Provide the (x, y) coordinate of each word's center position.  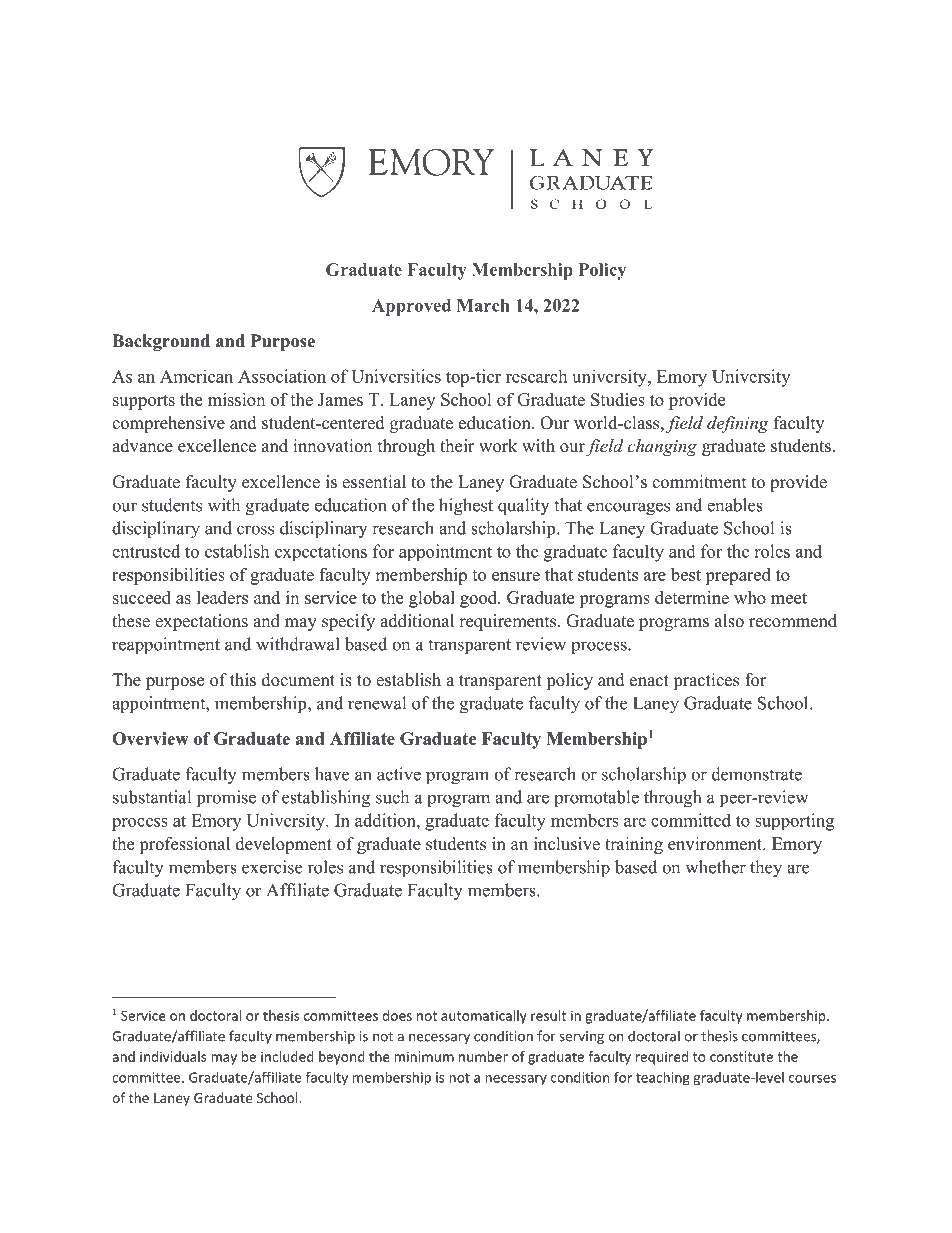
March (483, 305)
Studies (618, 399)
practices (706, 681)
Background (161, 342)
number (483, 1056)
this (243, 680)
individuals (173, 1056)
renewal (377, 703)
